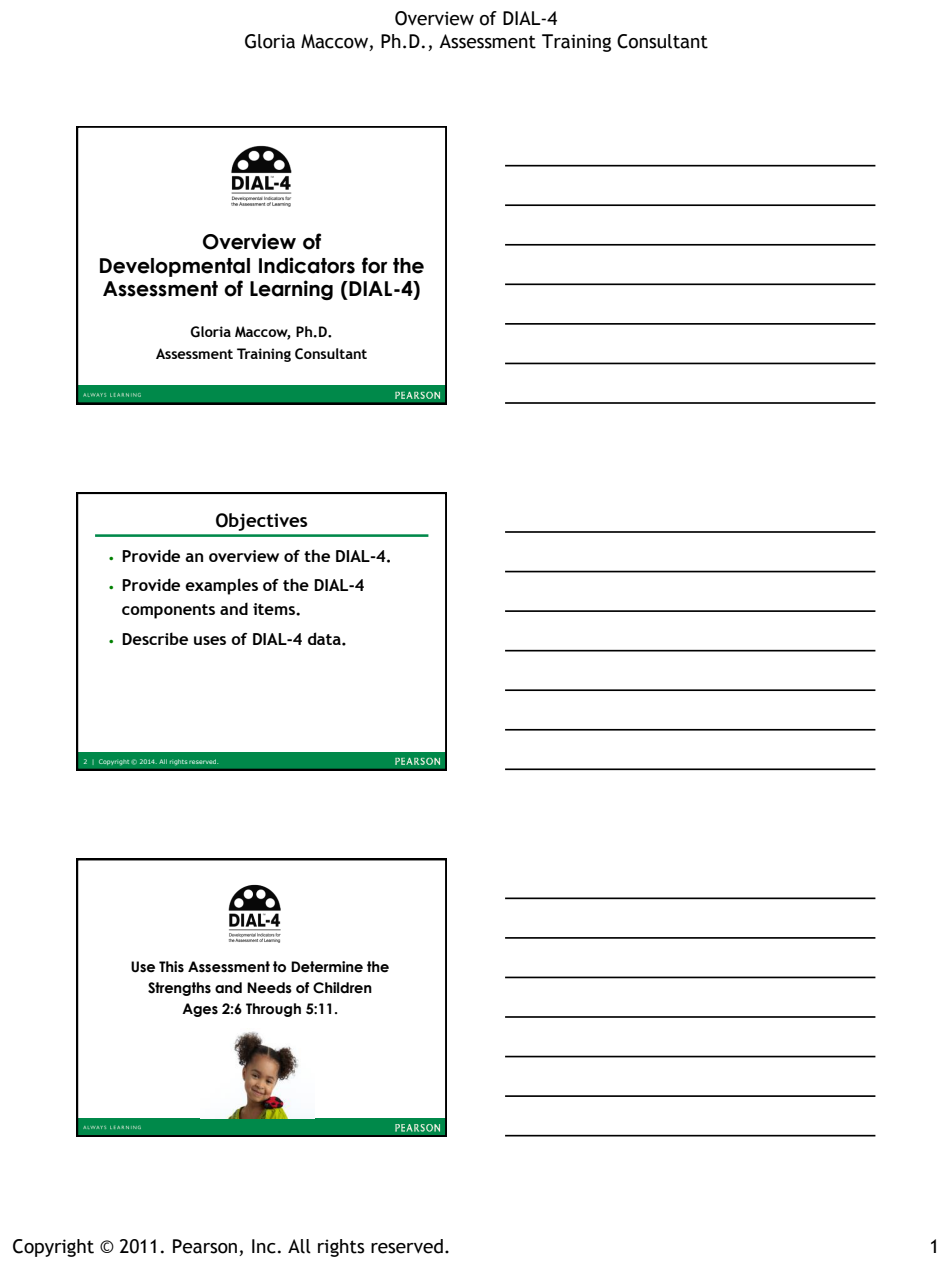 Image resolution: width=952 pixels, height=1263 pixels. I want to click on Learning, so click(291, 290).
